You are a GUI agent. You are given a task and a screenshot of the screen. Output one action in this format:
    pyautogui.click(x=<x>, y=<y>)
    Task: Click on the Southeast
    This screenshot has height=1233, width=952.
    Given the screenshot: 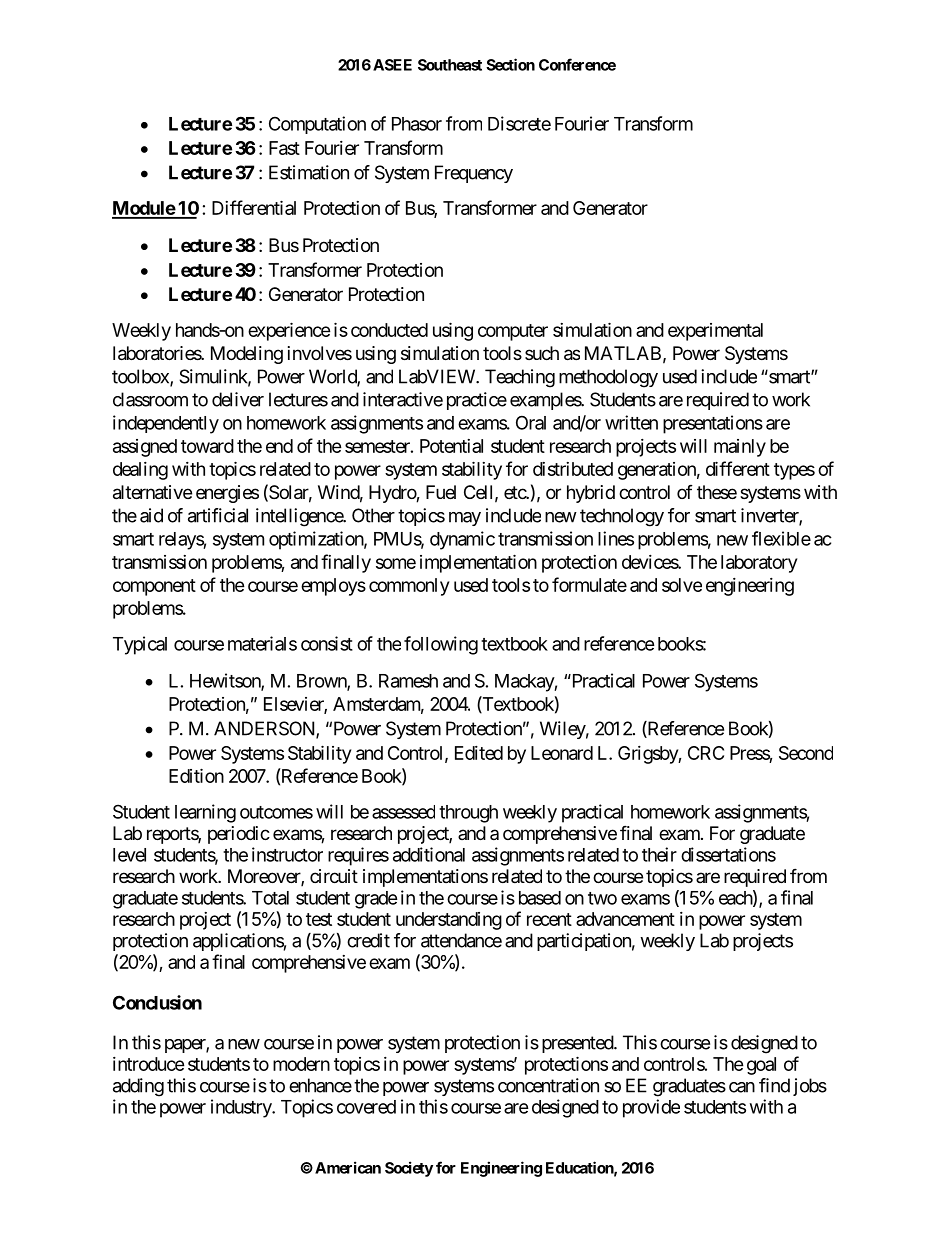 What is the action you would take?
    pyautogui.click(x=450, y=65)
